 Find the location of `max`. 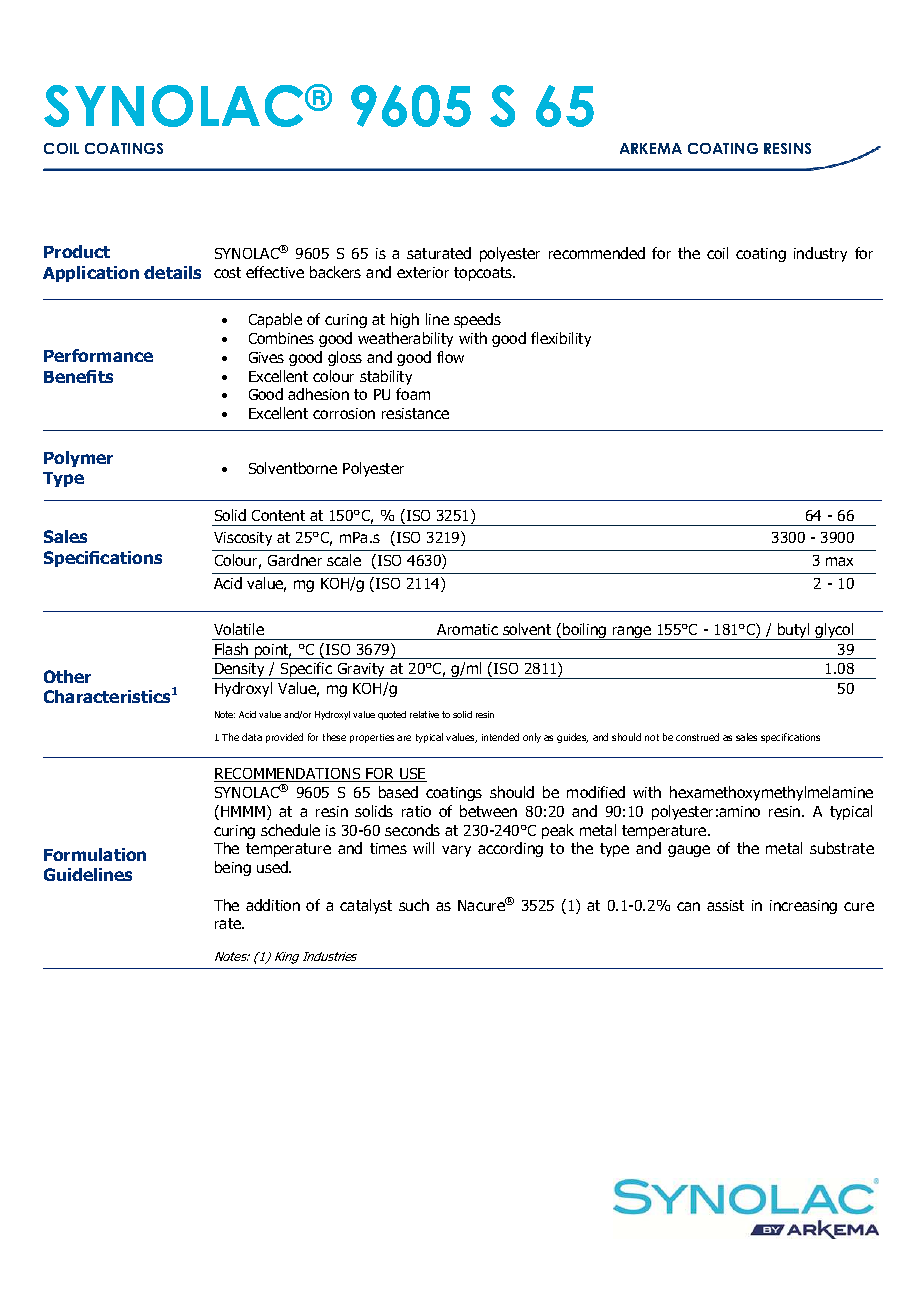

max is located at coordinates (839, 561).
